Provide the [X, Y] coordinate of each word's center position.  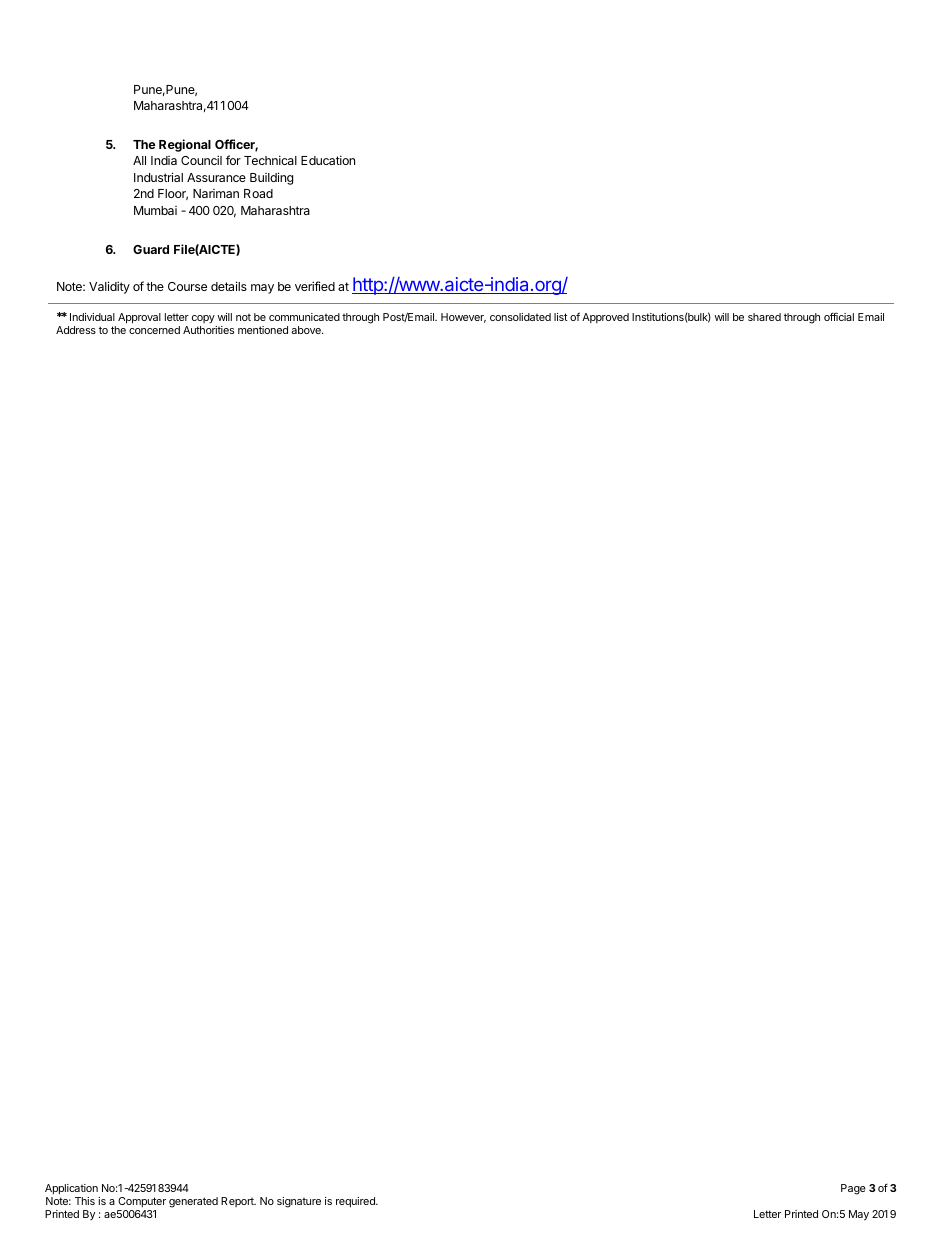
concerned [154, 330]
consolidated [520, 317]
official [839, 316]
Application [71, 1189]
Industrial [158, 177]
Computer [142, 1202]
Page [853, 1189]
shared [764, 317]
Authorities [208, 330]
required [356, 1202]
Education [328, 160]
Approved [605, 318]
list [561, 317]
